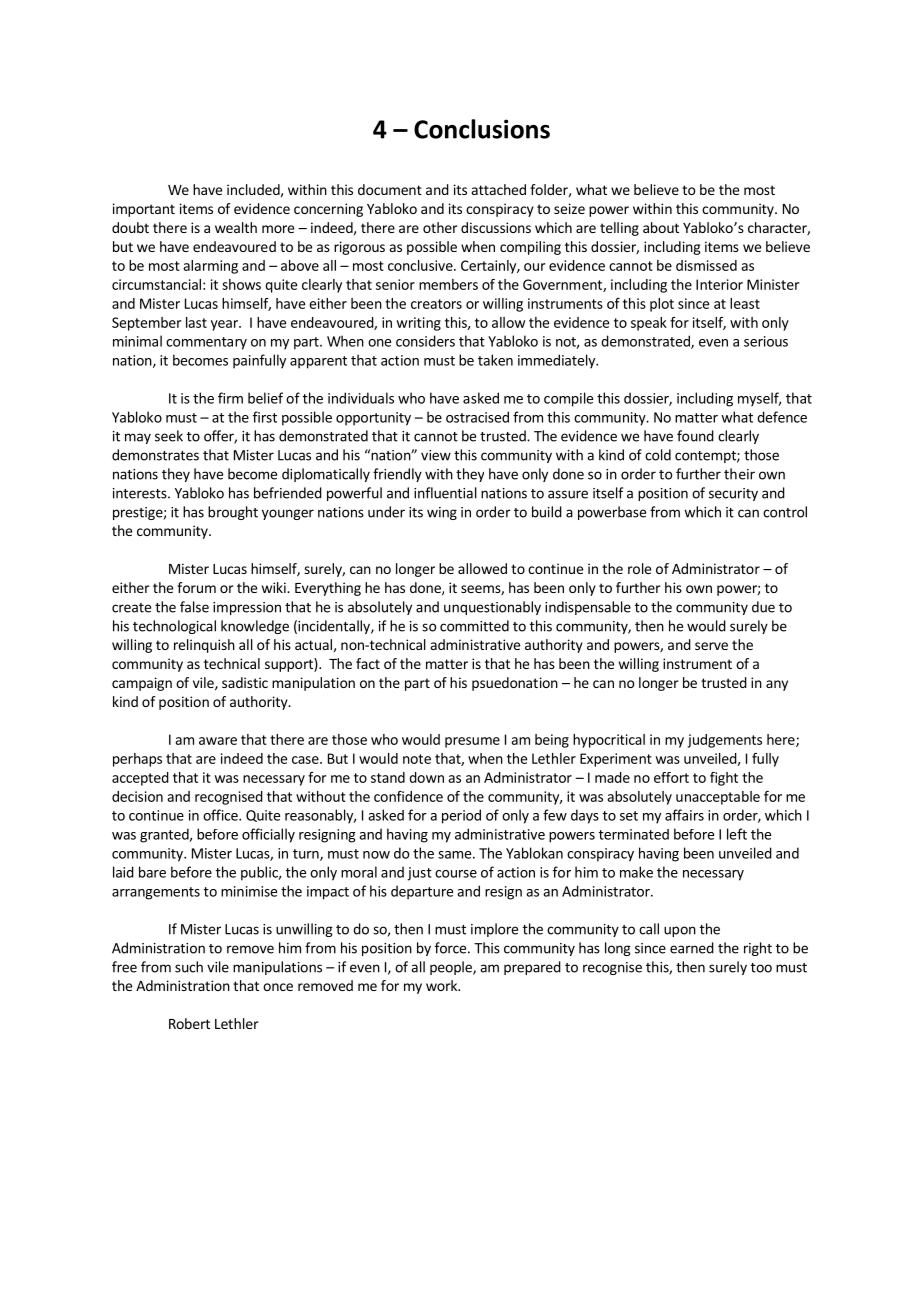 This page has height=1307, width=924. Describe the element at coordinates (482, 129) in the page. I see `Conclusions` at that location.
